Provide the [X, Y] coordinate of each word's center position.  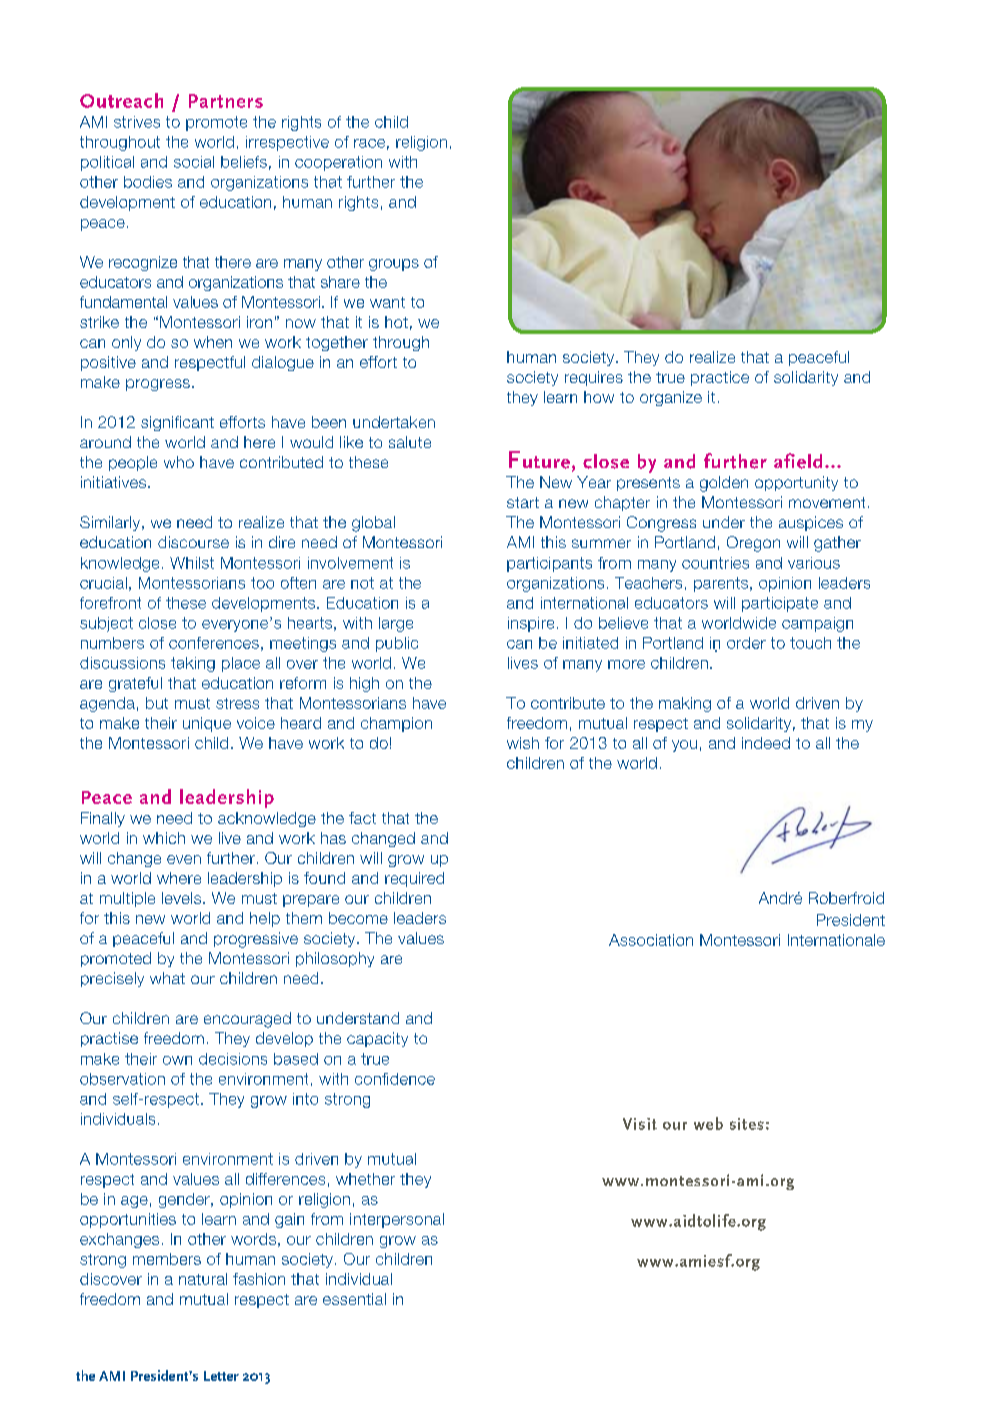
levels [181, 898]
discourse [193, 542]
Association [651, 940]
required [414, 879]
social [194, 162]
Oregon [753, 544]
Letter [221, 1376]
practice [720, 378]
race [369, 143]
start [523, 502]
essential [354, 1299]
